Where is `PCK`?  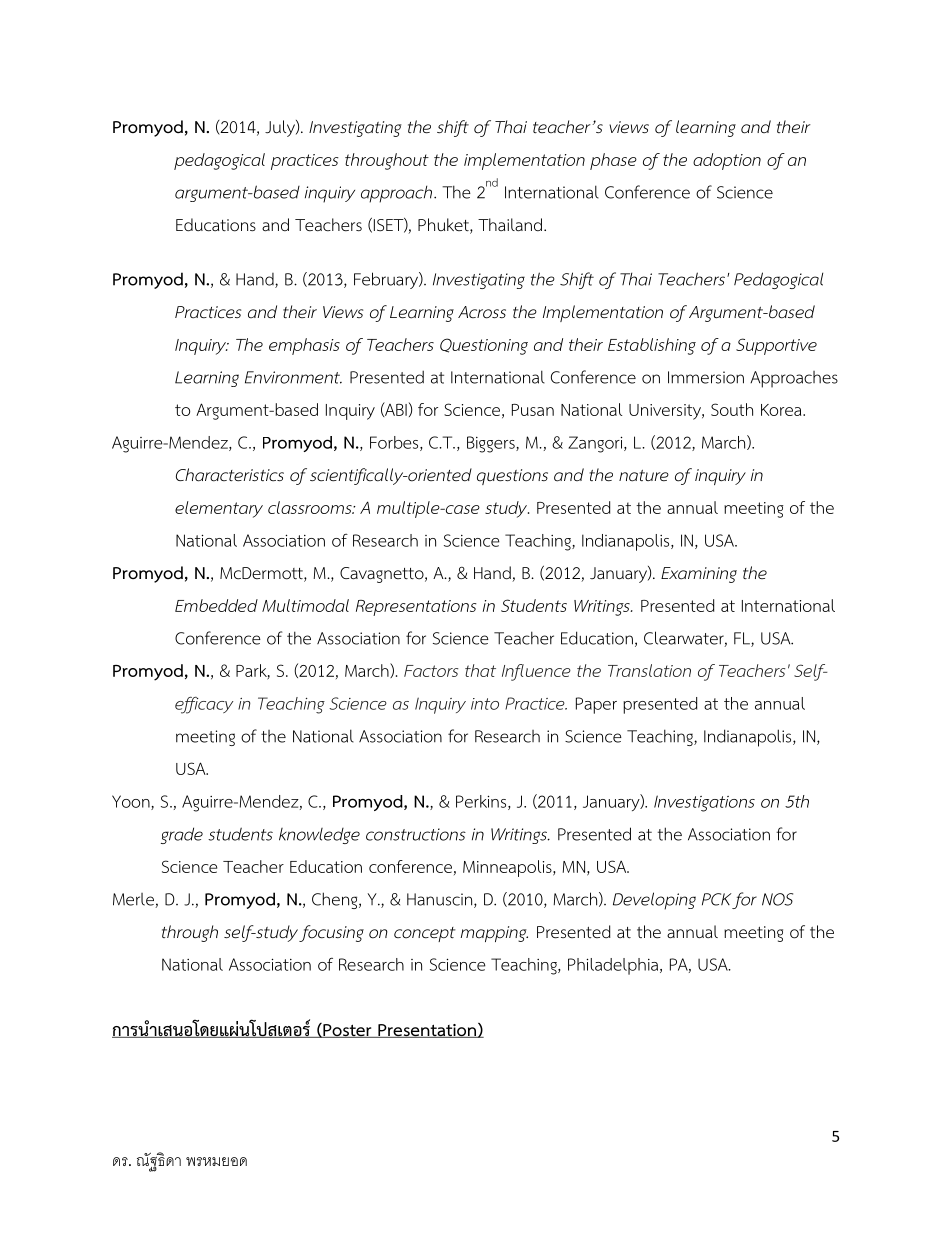
PCK is located at coordinates (716, 899).
